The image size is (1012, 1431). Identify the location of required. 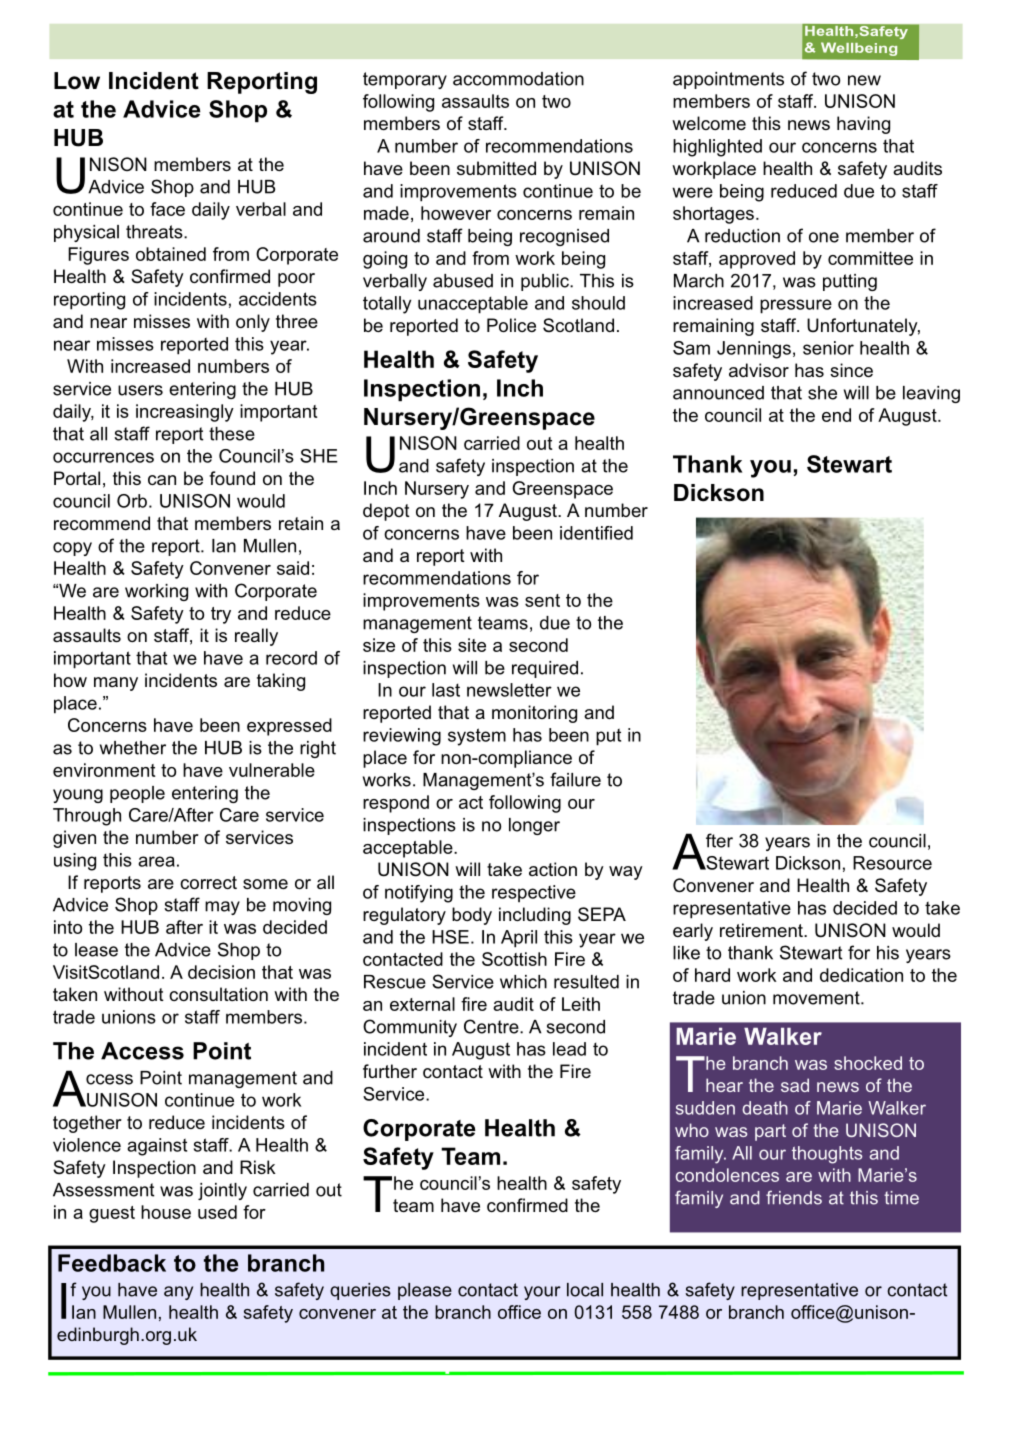
(545, 669).
